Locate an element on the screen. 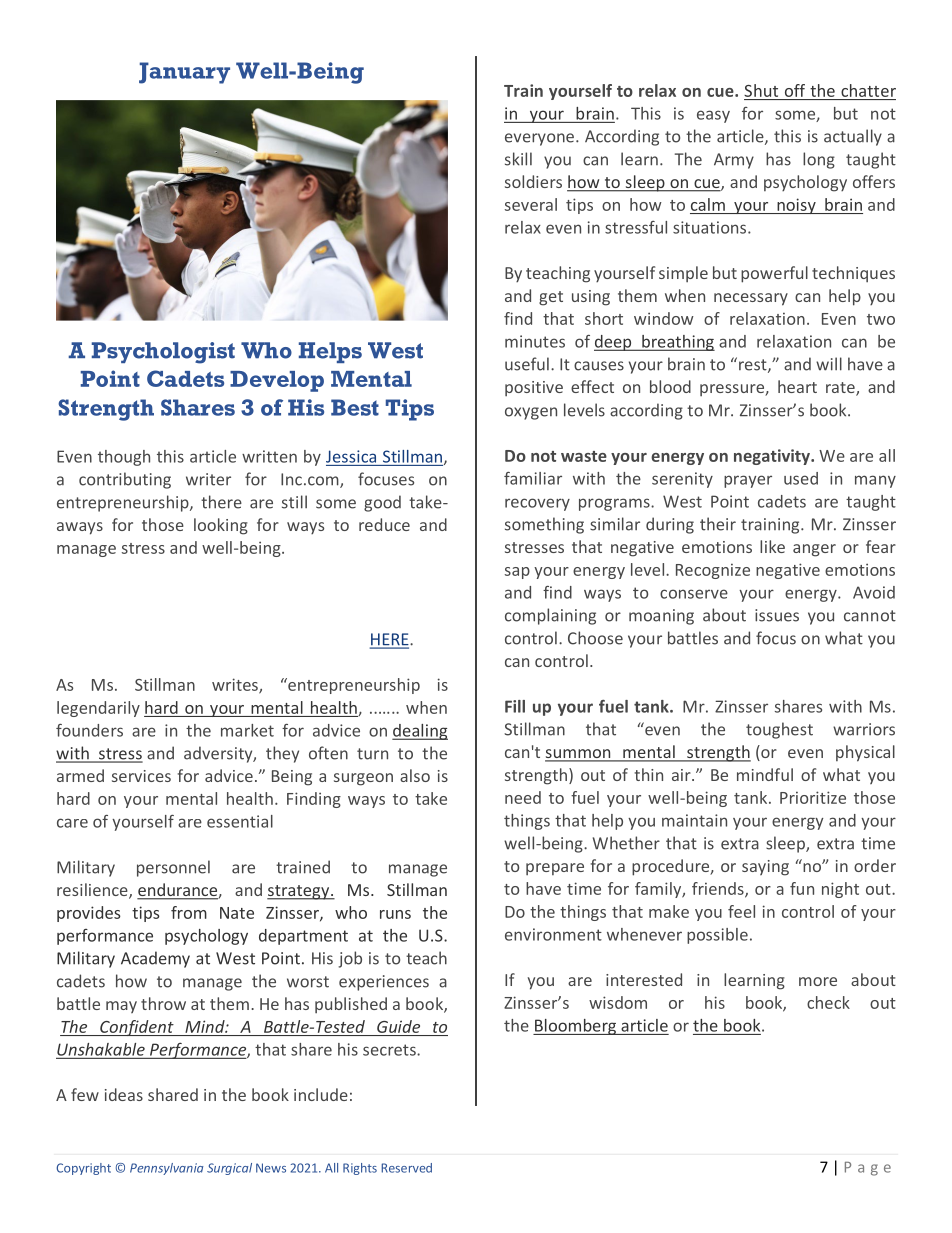 This screenshot has height=1233, width=952. check is located at coordinates (828, 1002).
